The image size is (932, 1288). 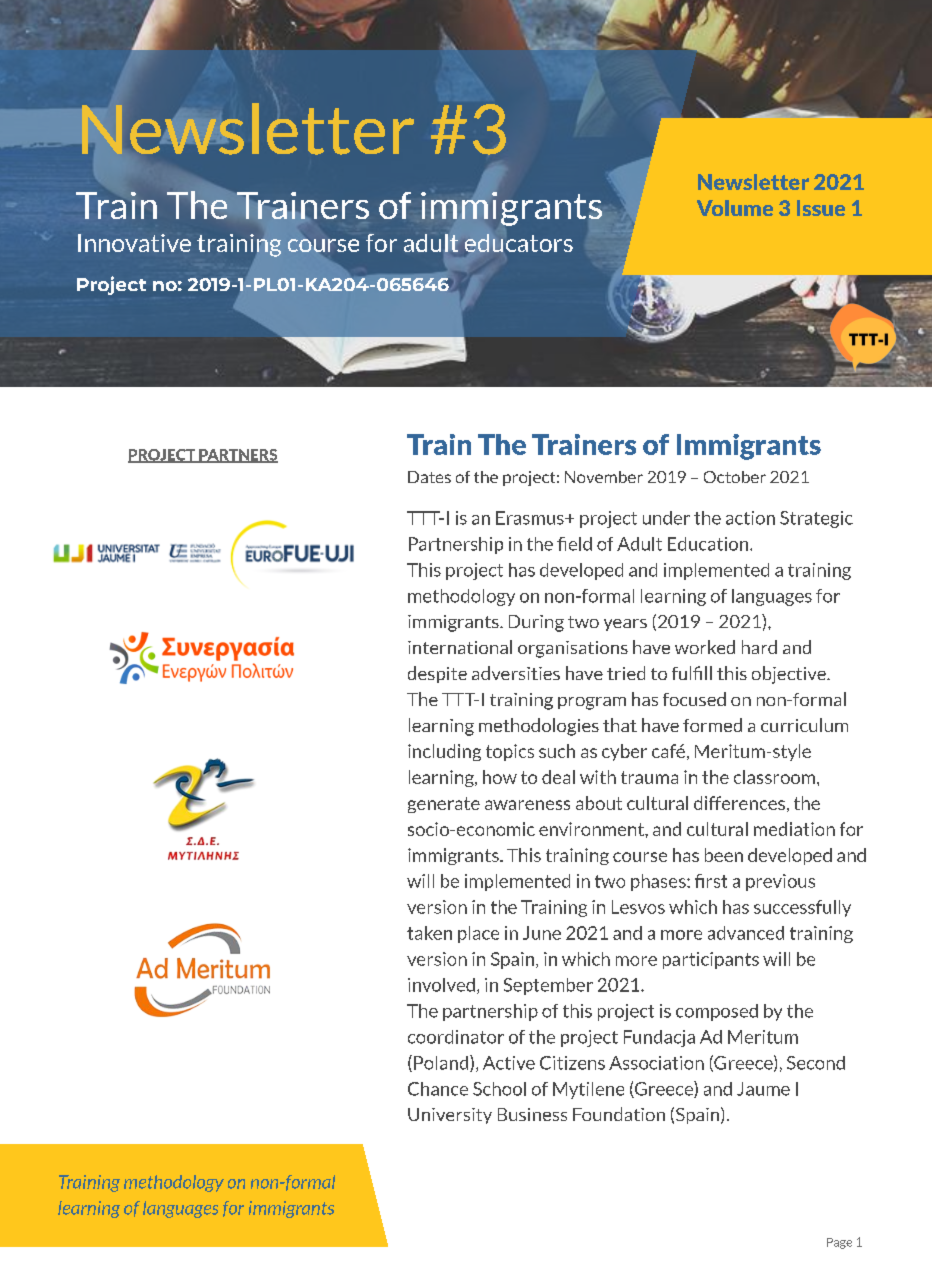 I want to click on educators, so click(x=519, y=243).
